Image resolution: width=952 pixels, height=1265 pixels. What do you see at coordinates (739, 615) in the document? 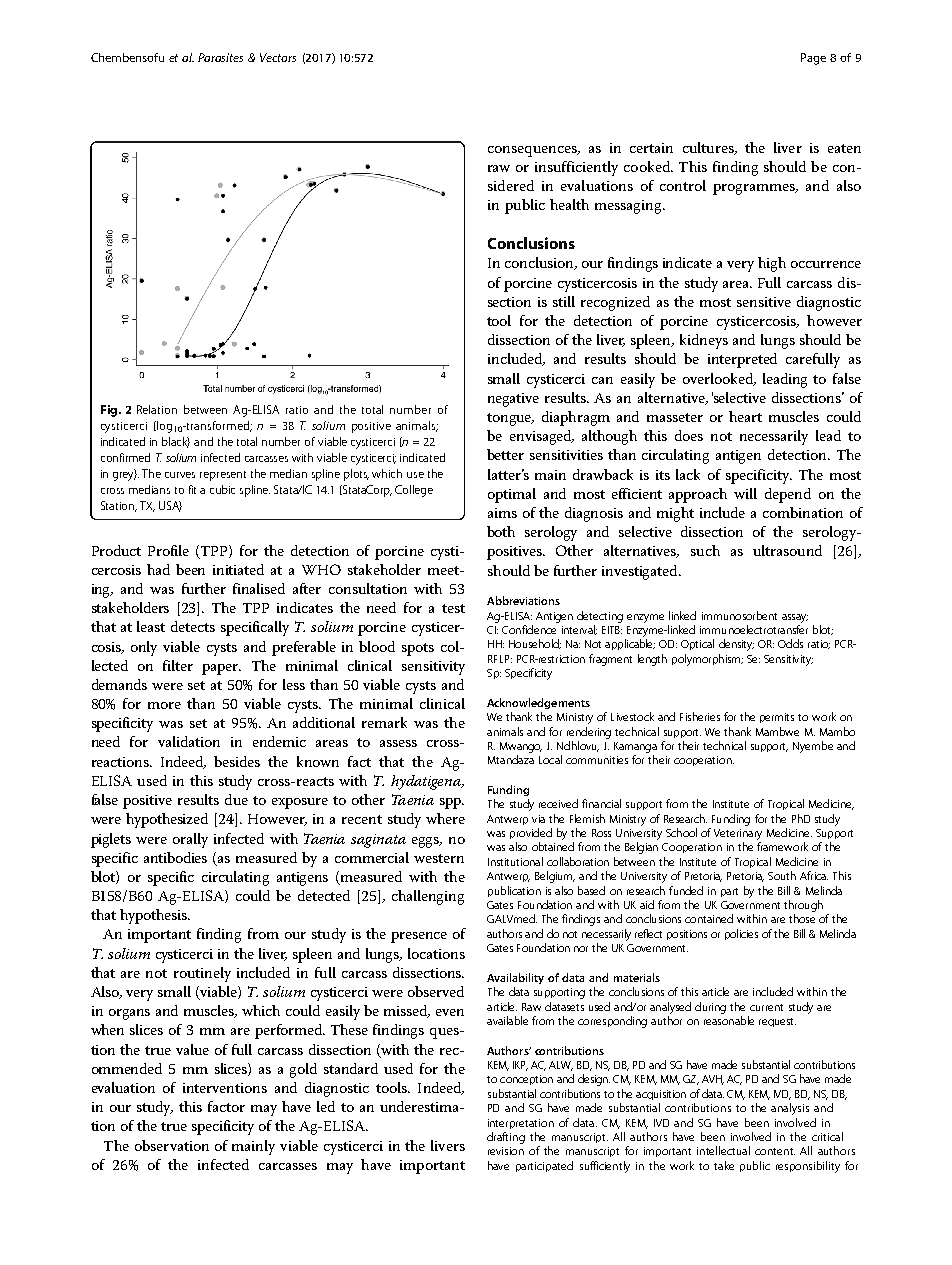
I see `immunosorbent` at bounding box center [739, 615].
